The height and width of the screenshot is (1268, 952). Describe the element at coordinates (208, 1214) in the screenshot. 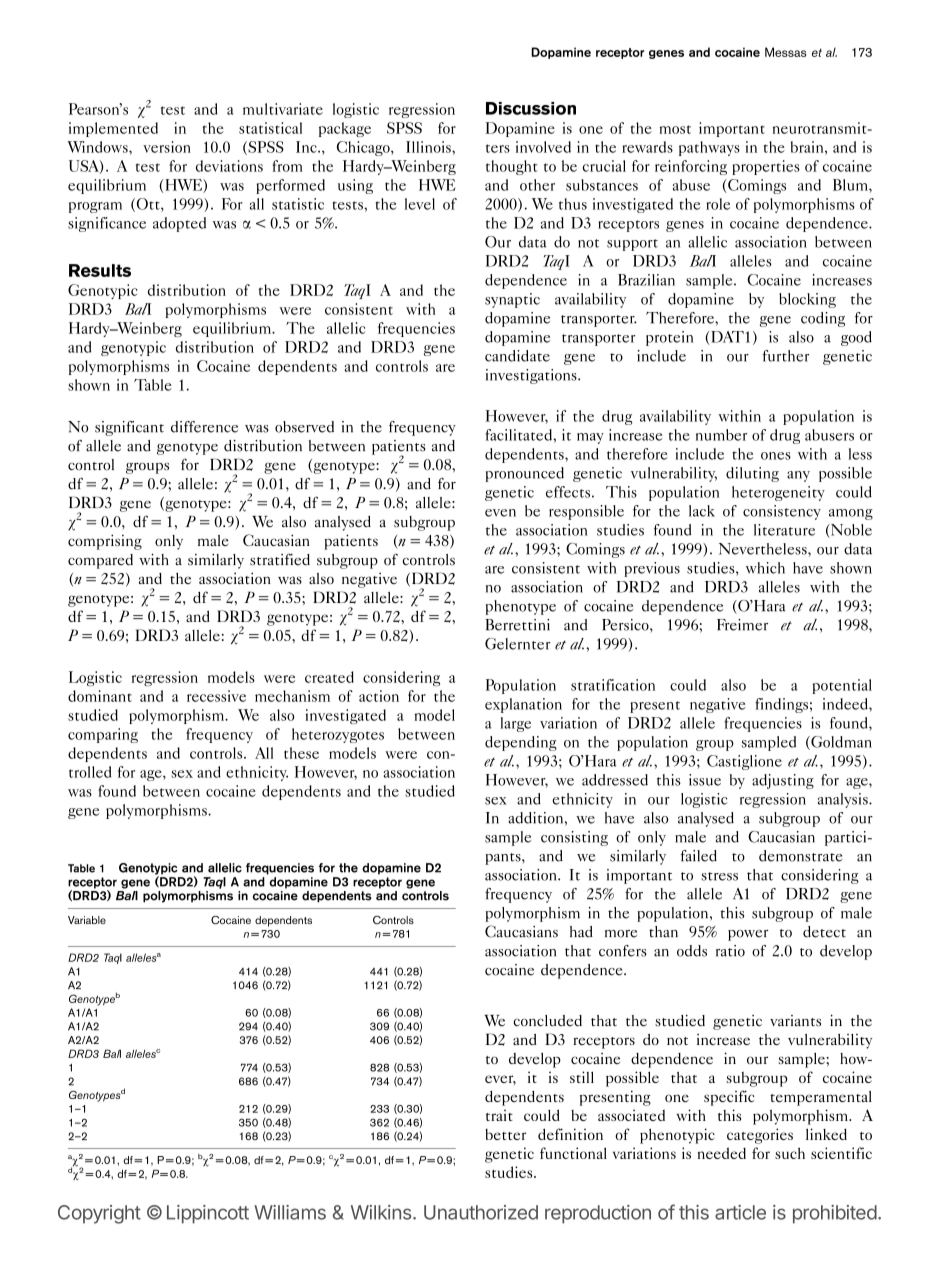

I see `Lippincott` at that location.
